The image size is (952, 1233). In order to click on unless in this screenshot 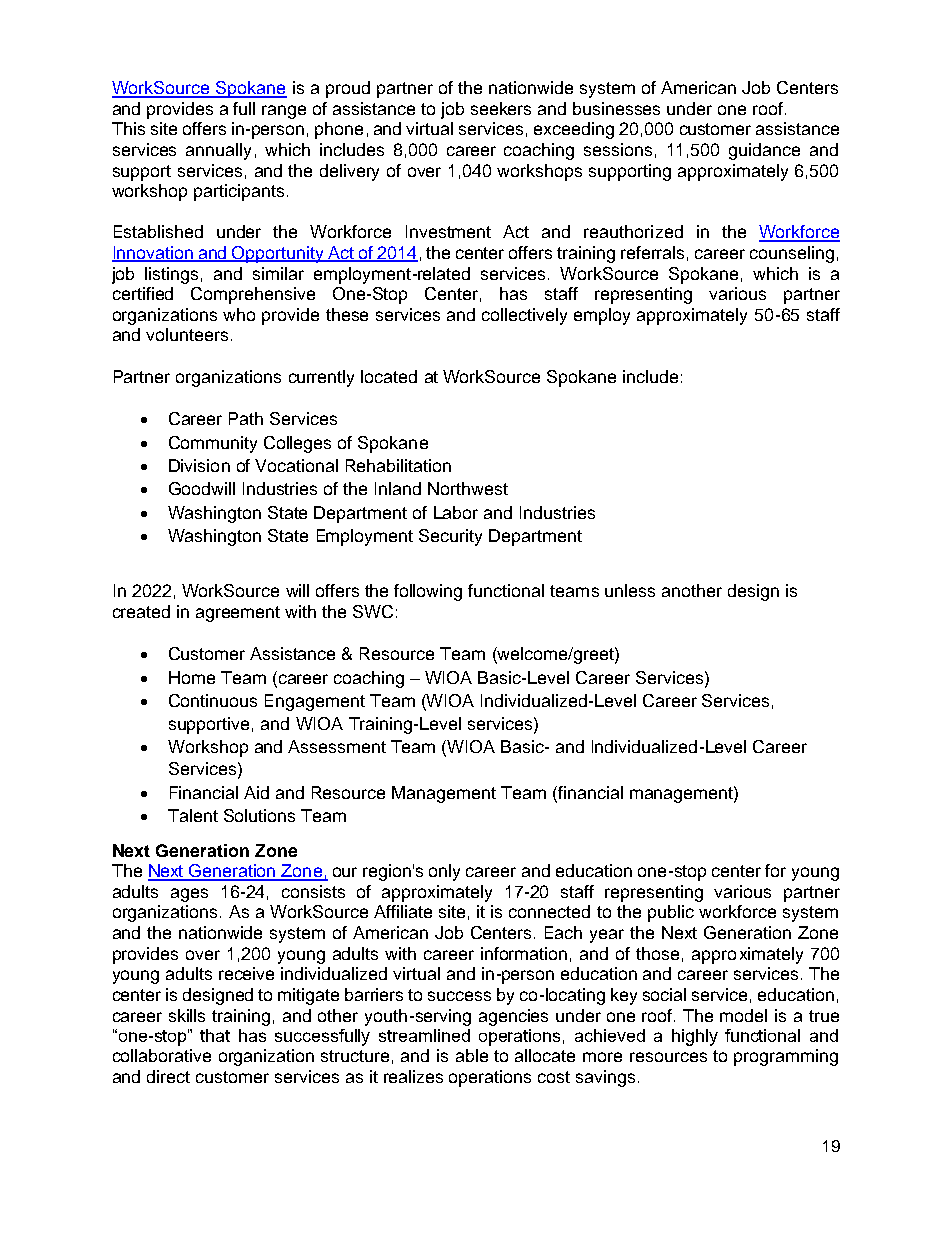, I will do `click(630, 590)`.
